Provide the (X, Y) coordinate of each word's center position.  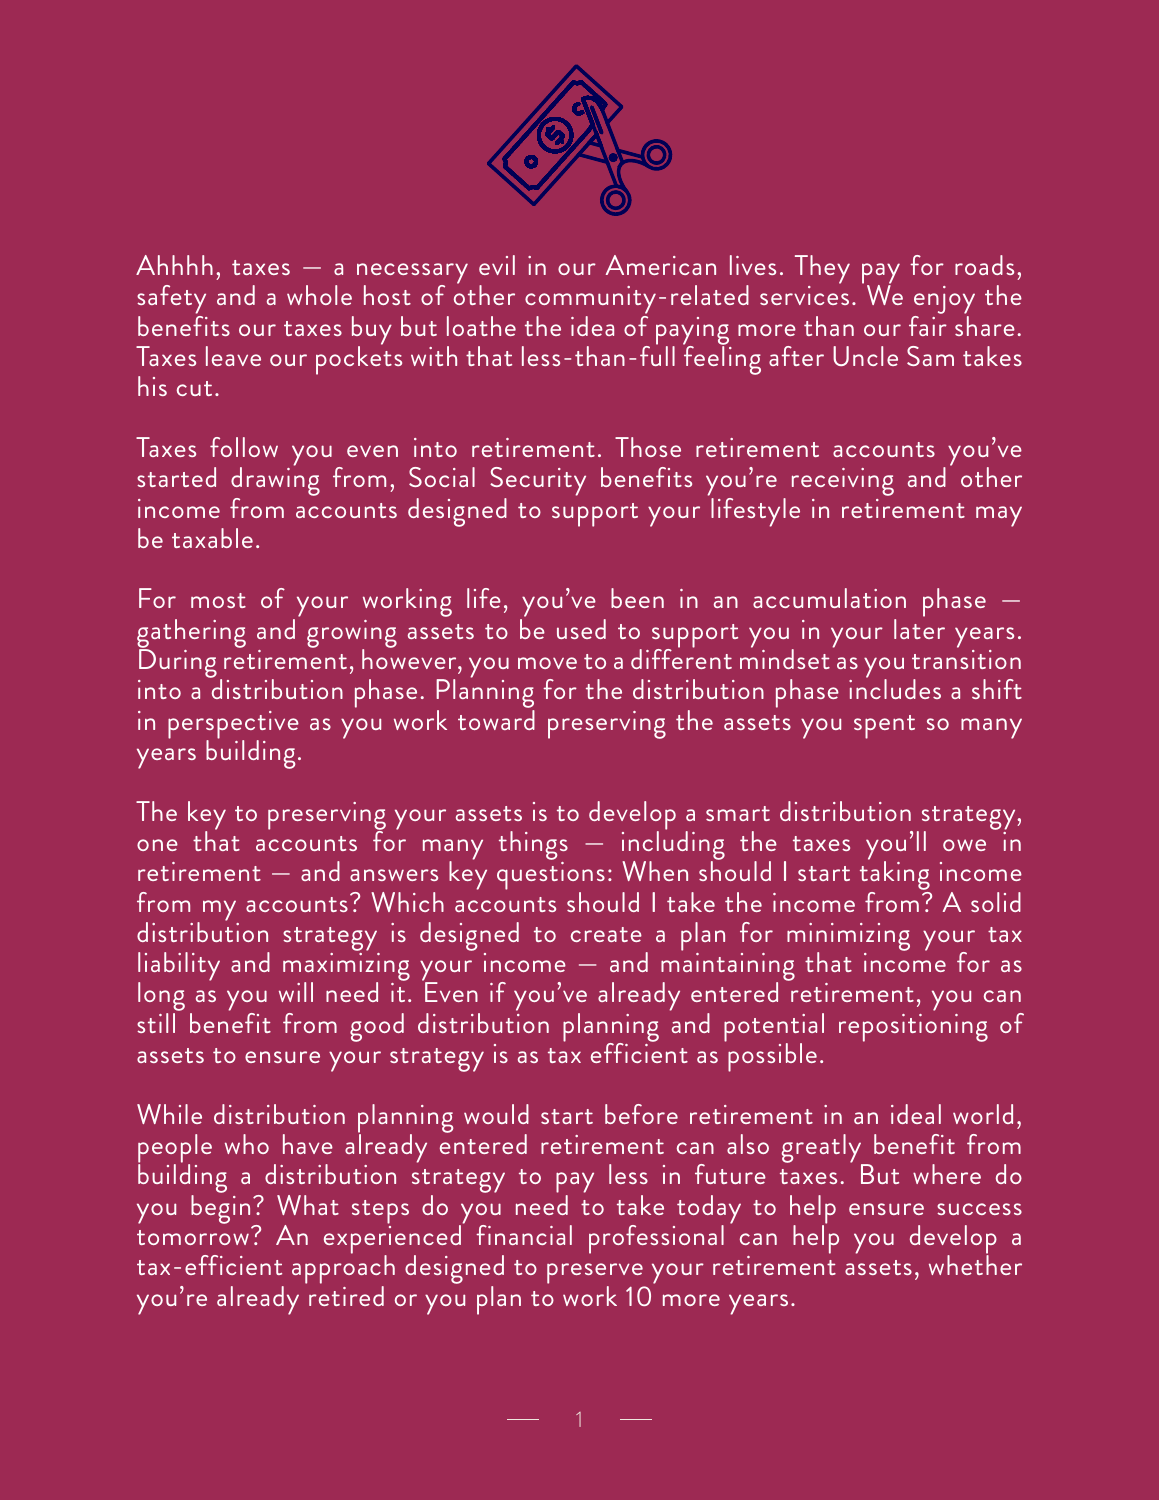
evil (497, 265)
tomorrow (193, 1237)
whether (975, 1264)
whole (319, 295)
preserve (596, 1275)
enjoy (944, 301)
